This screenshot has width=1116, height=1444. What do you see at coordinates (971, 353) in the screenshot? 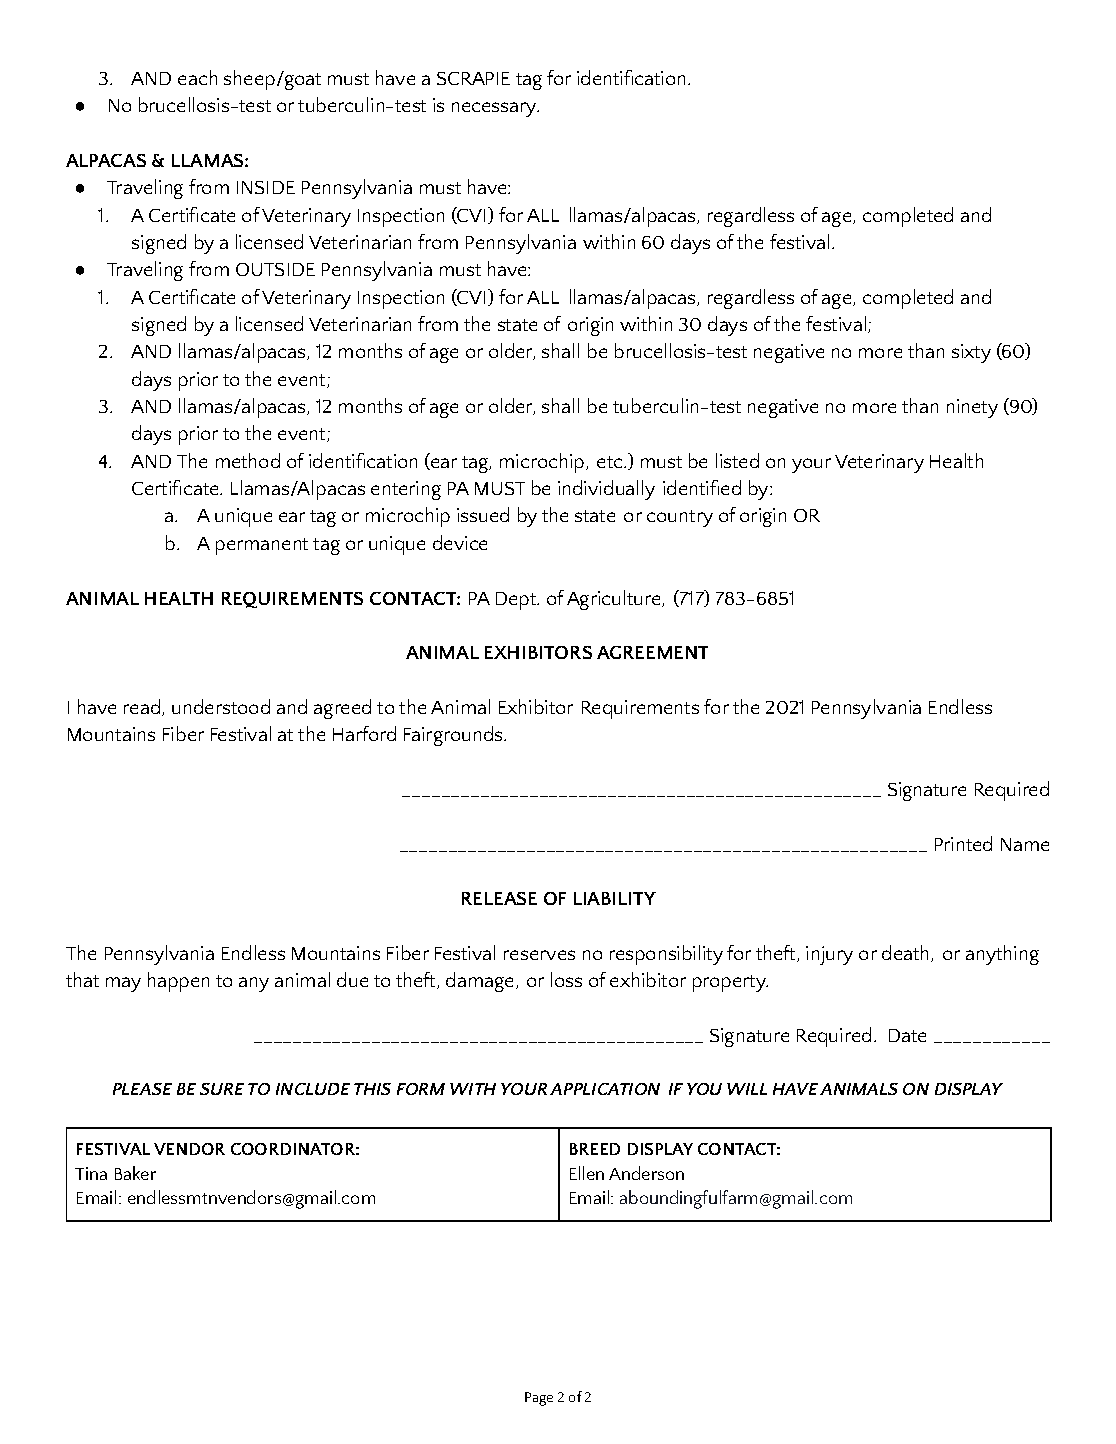
I see `sixty` at bounding box center [971, 353].
